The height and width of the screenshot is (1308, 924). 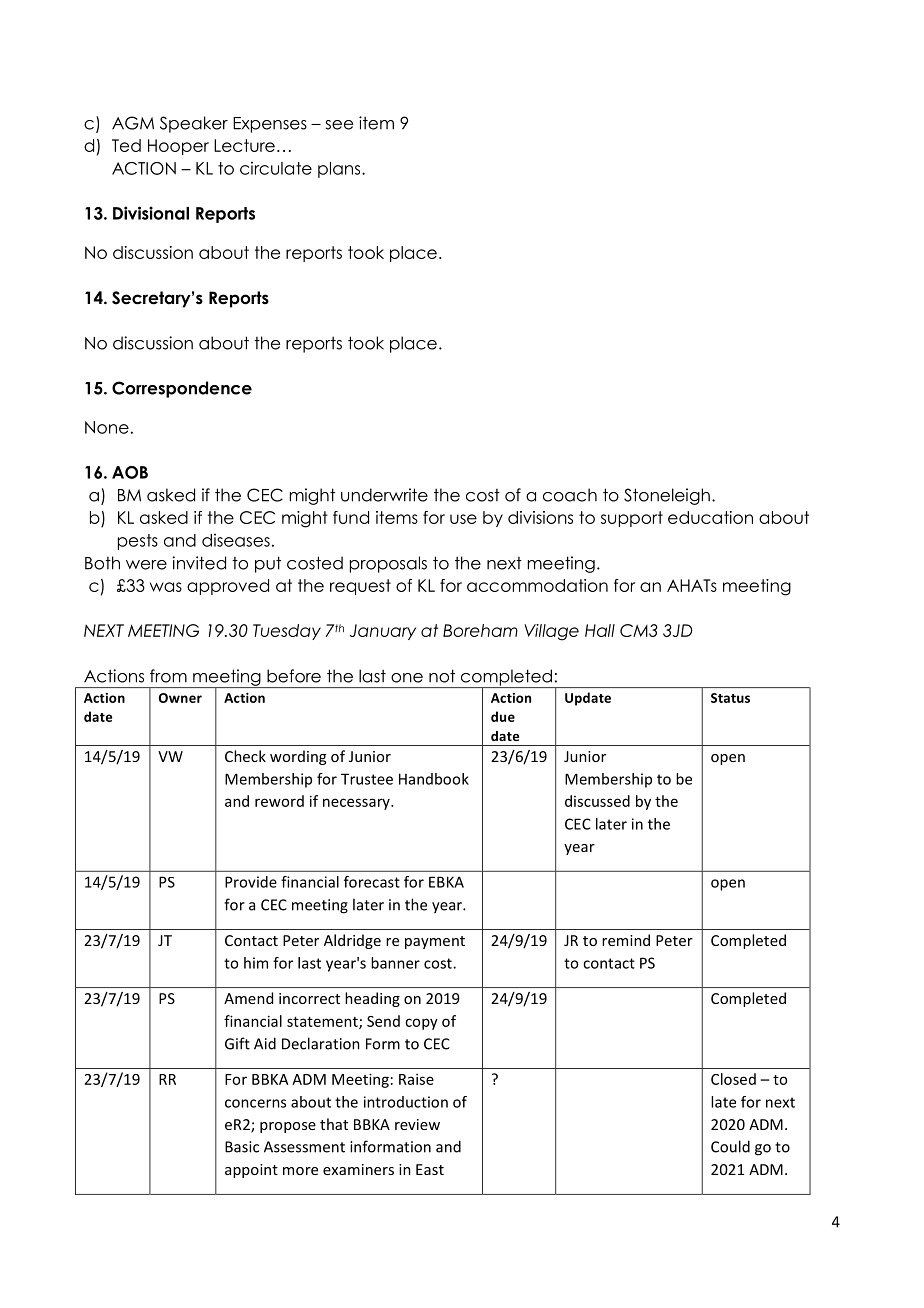 I want to click on Could, so click(x=730, y=1146).
